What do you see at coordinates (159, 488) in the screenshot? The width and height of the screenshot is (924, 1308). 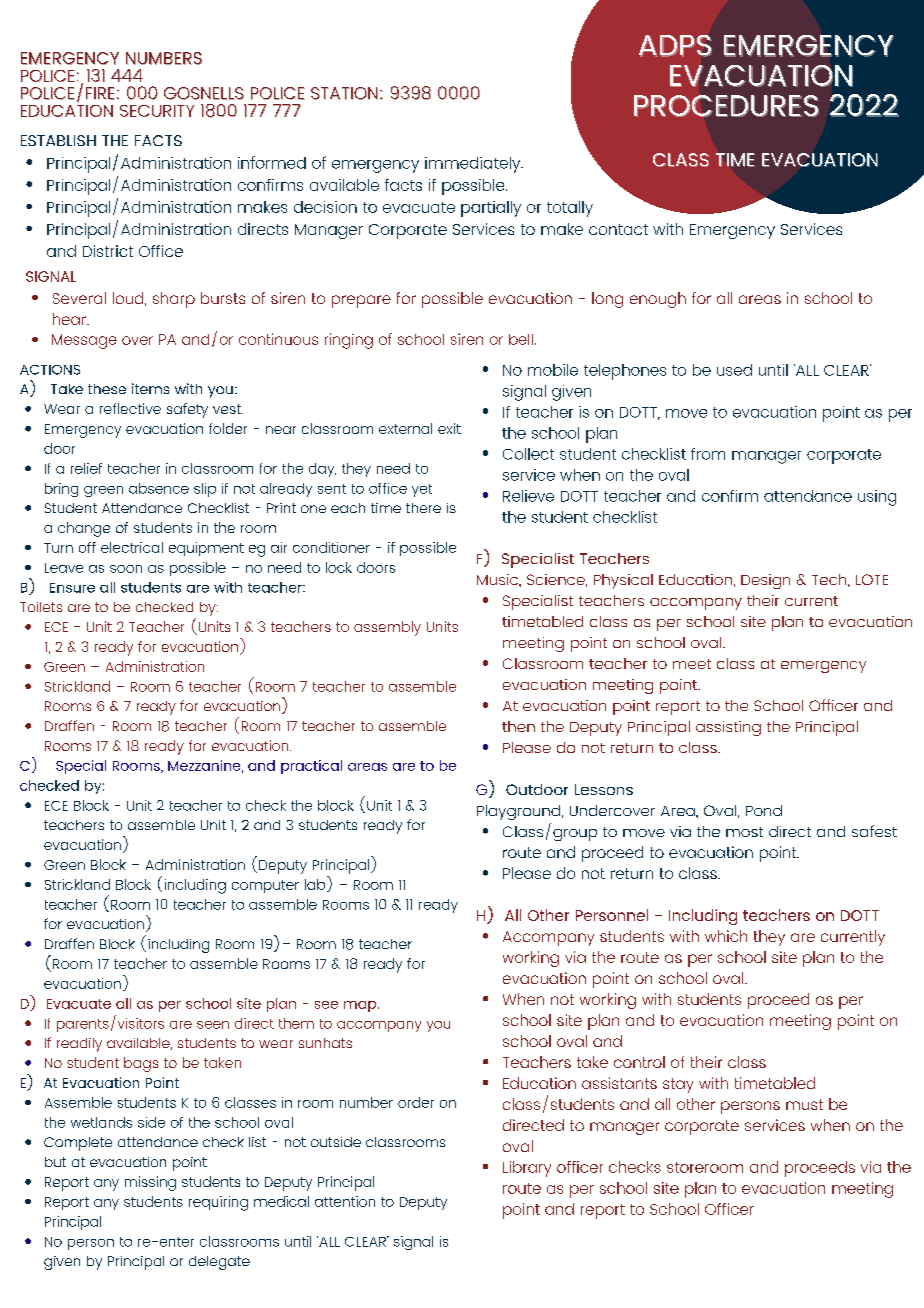 I see `absence` at bounding box center [159, 488].
